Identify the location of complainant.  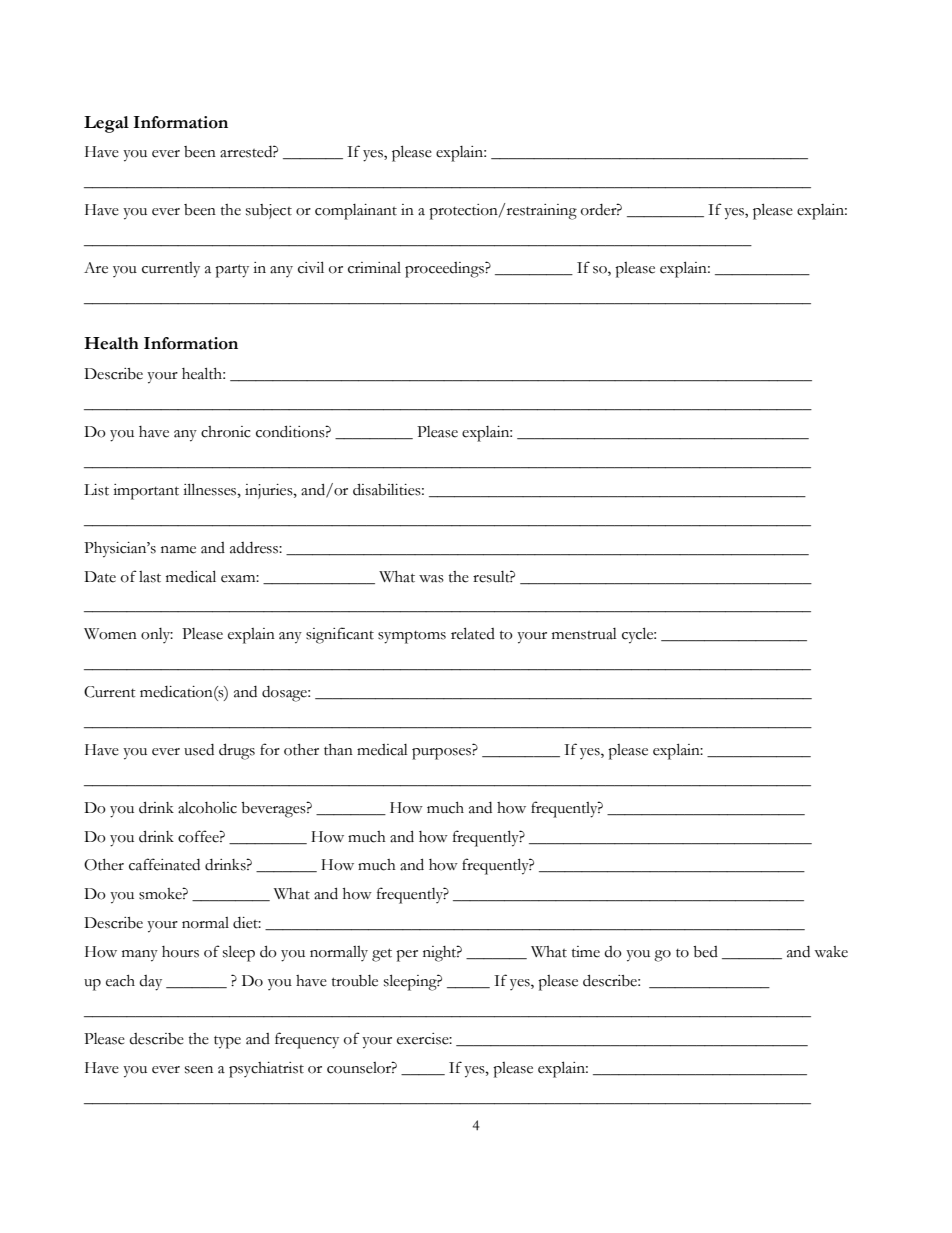
(356, 212).
